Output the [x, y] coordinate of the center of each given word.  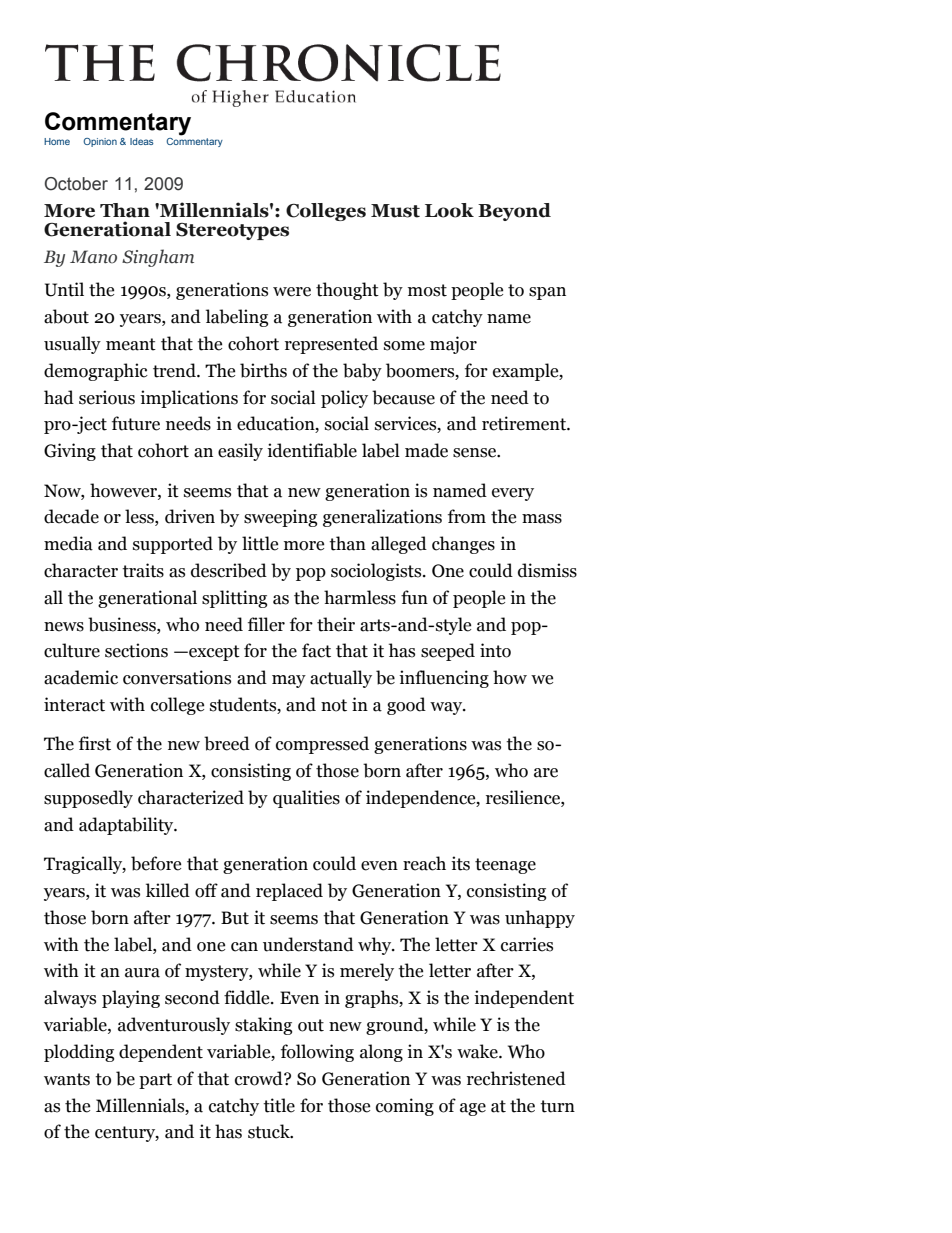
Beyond [514, 212]
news [64, 627]
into [495, 650]
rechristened [516, 1078]
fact [316, 650]
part [155, 1081]
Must [395, 211]
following [317, 1053]
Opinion [100, 142]
